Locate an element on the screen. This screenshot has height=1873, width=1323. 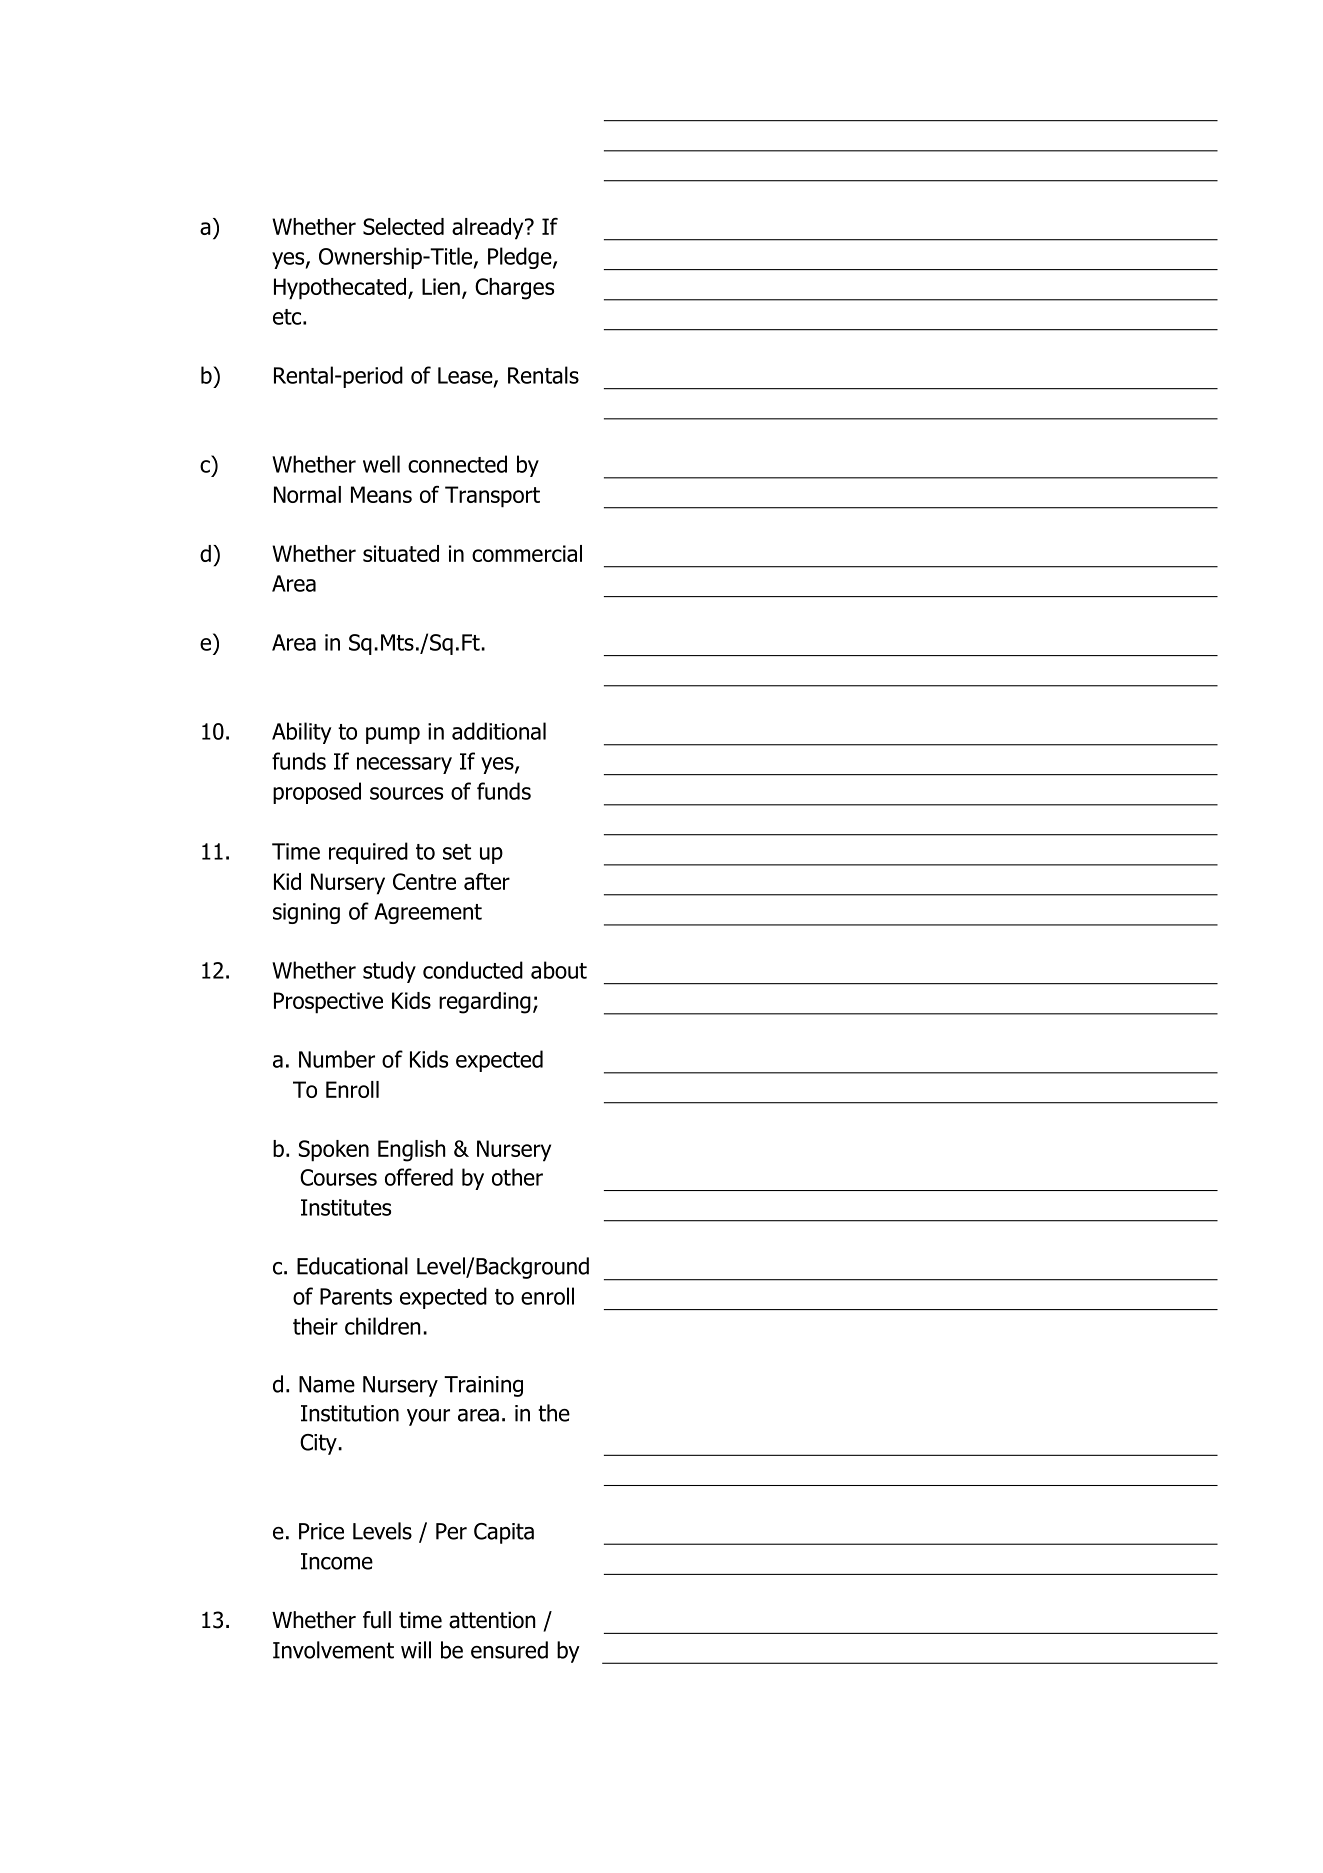
Selected is located at coordinates (403, 226).
